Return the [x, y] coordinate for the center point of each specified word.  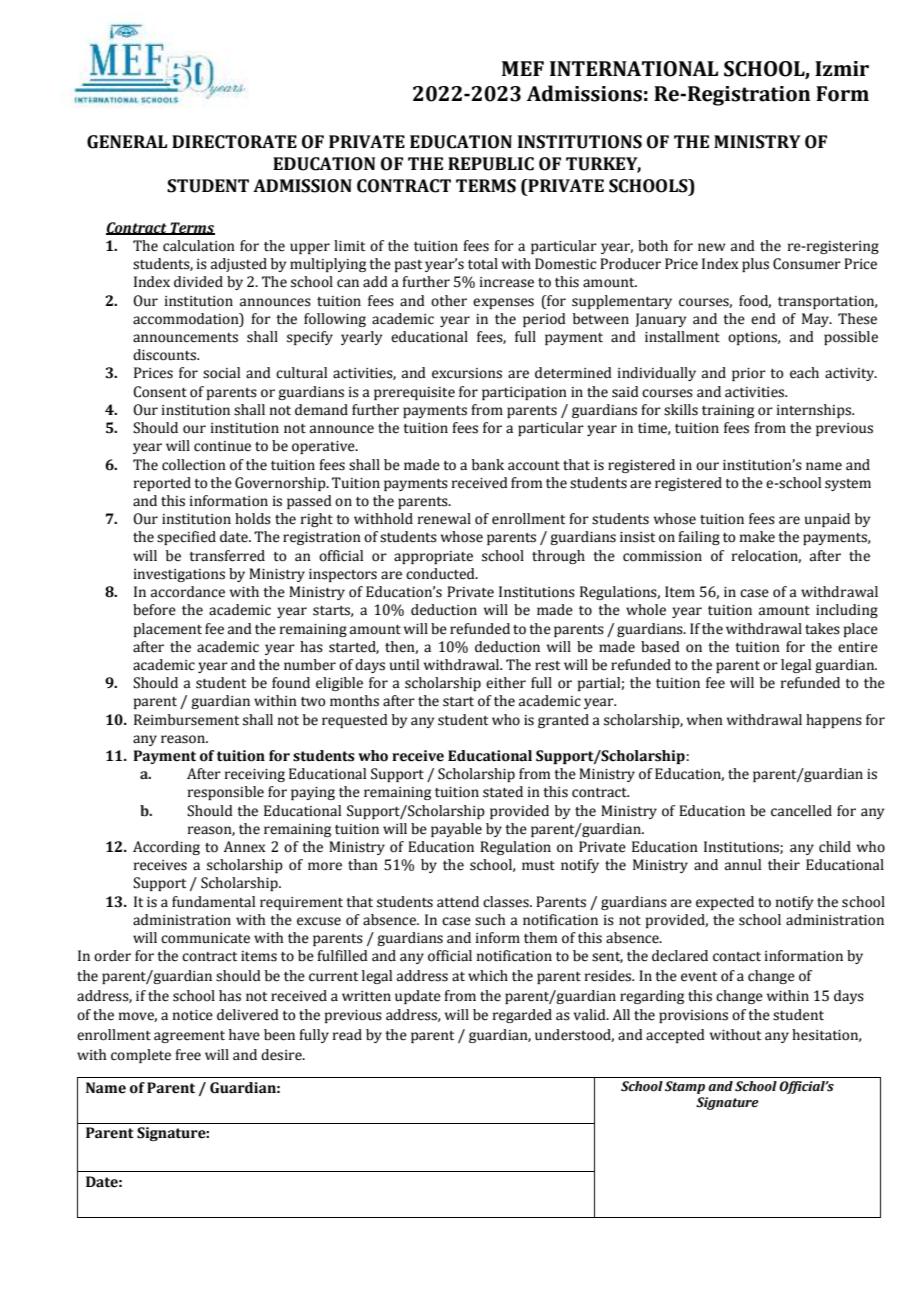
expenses [503, 303]
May [817, 320]
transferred [227, 556]
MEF [523, 68]
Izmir [842, 68]
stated [503, 792]
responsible [226, 793]
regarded [522, 1016]
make [757, 537]
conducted [441, 574]
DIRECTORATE [234, 142]
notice [193, 1015]
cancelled [801, 811]
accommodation [187, 319]
